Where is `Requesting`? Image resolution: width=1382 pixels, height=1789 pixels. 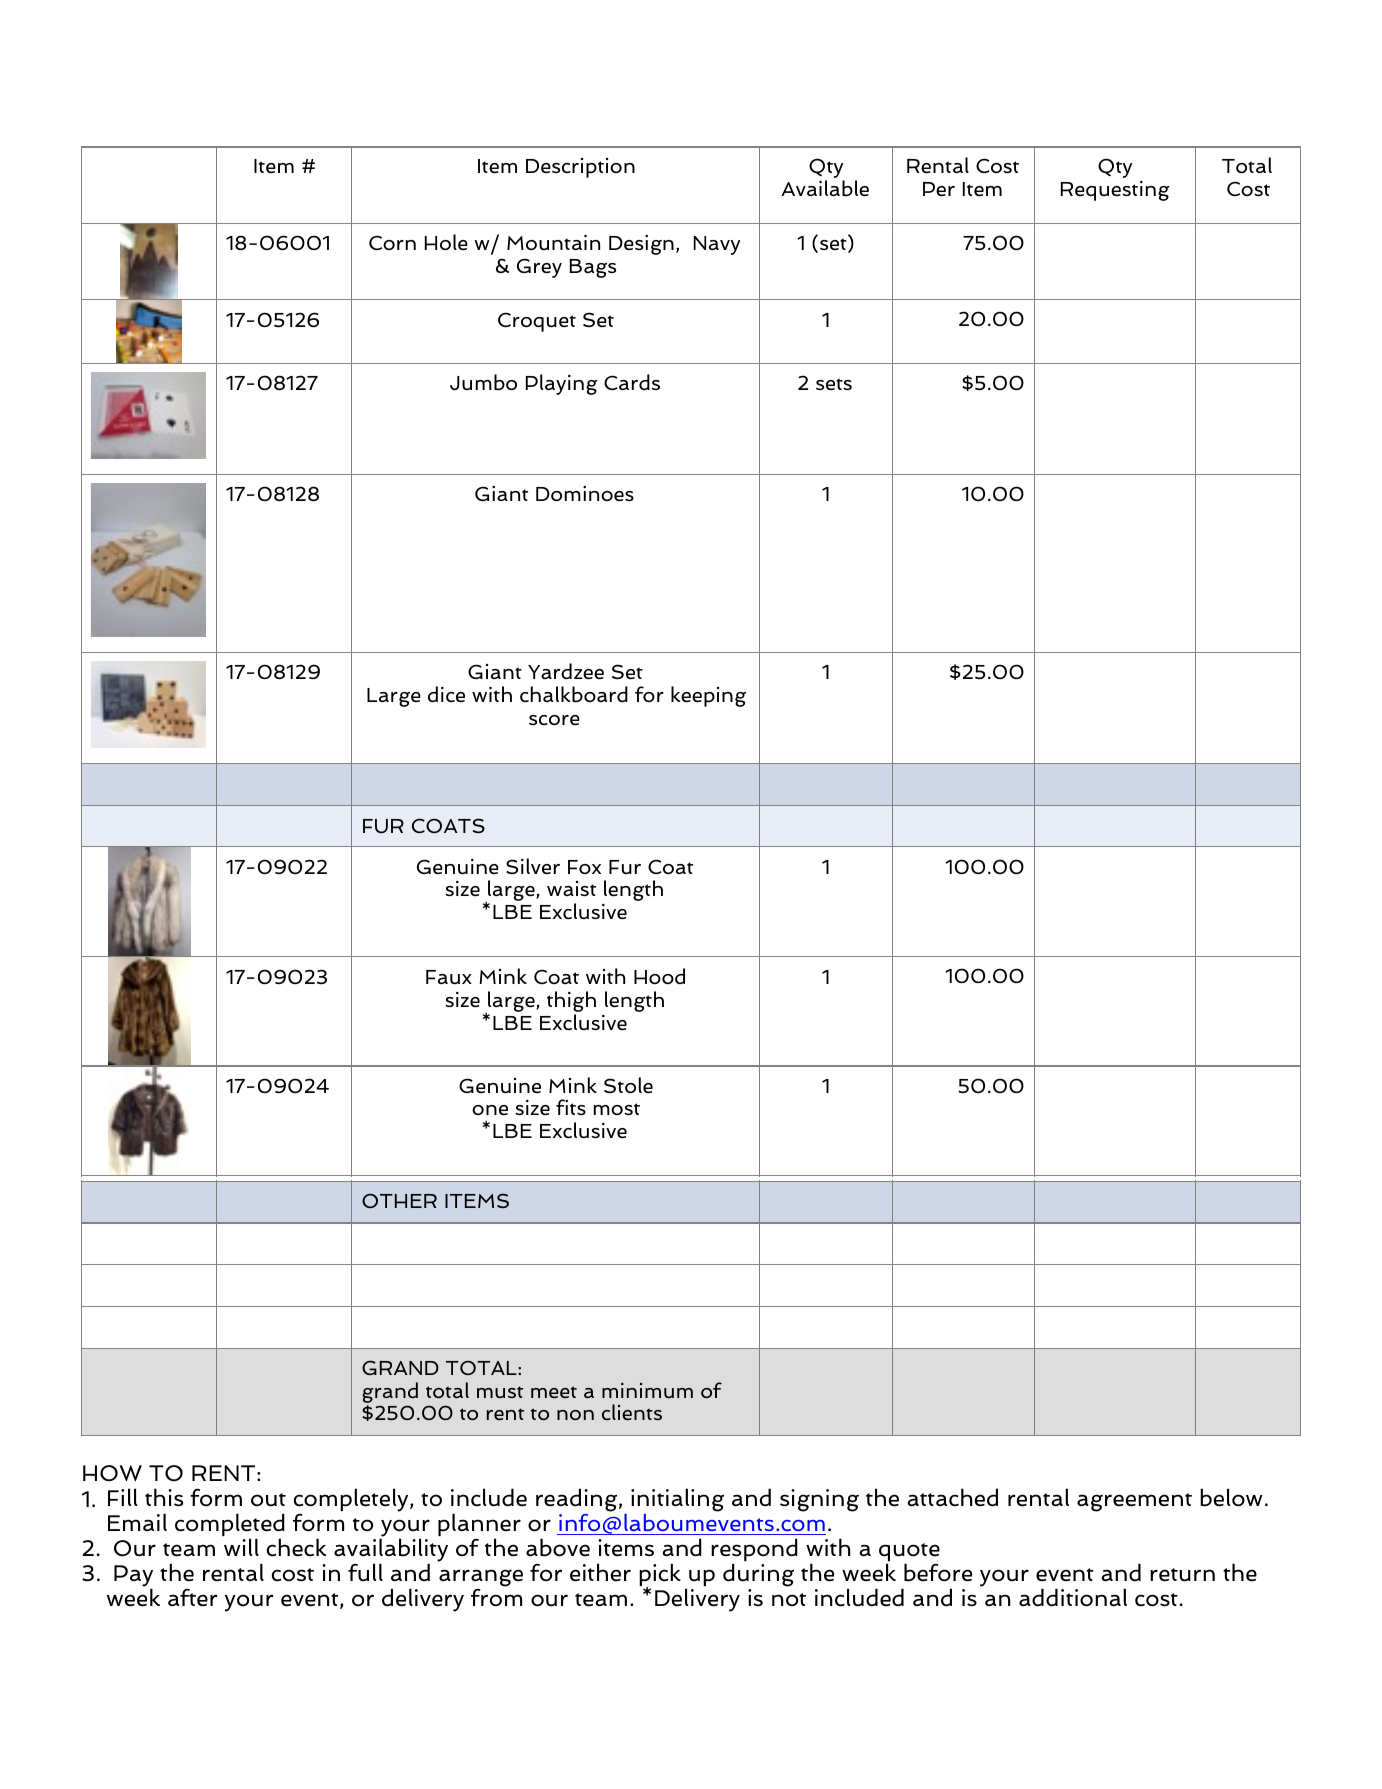 Requesting is located at coordinates (1115, 191).
